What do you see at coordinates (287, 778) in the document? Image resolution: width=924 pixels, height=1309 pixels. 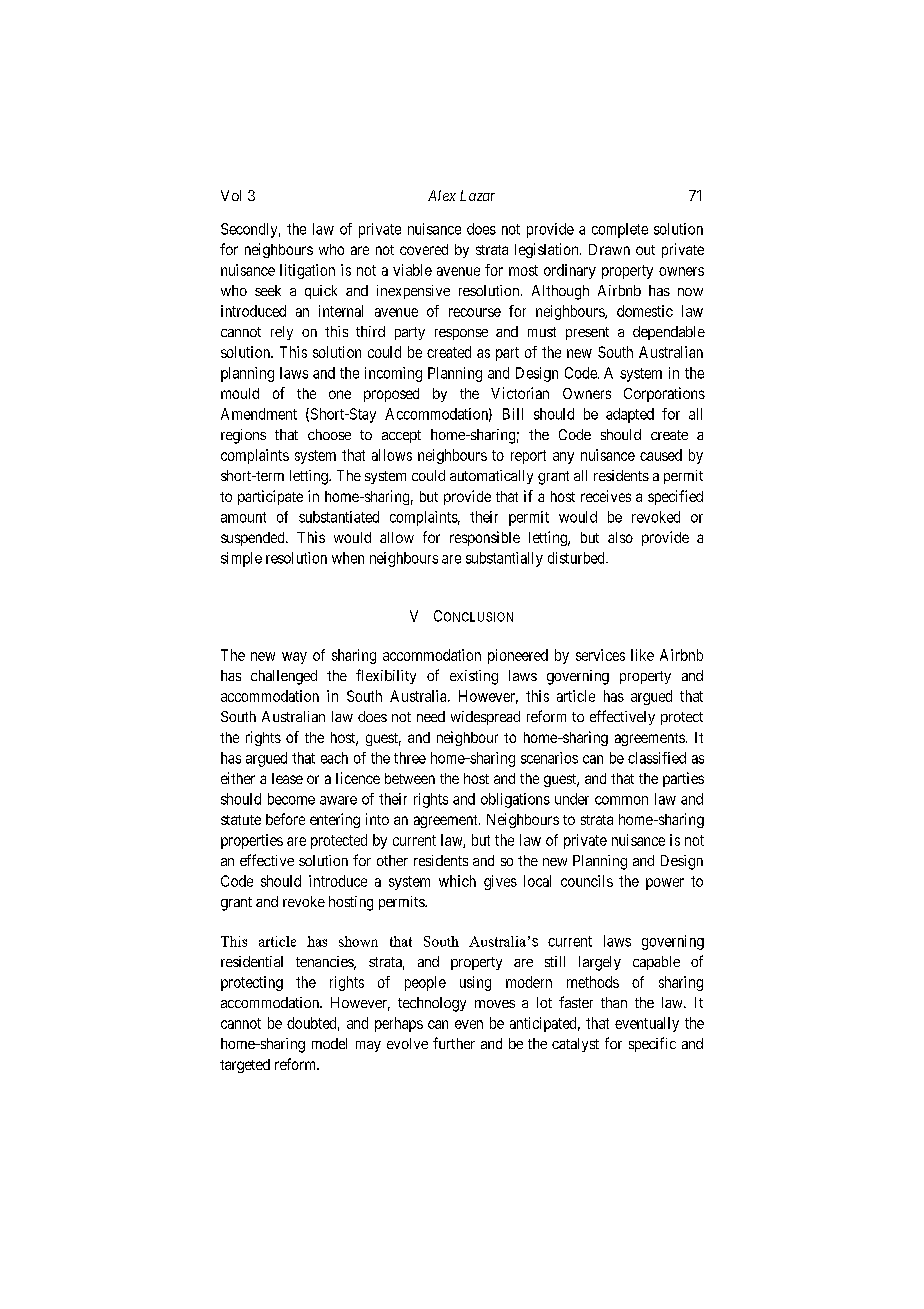 I see `lease` at bounding box center [287, 778].
